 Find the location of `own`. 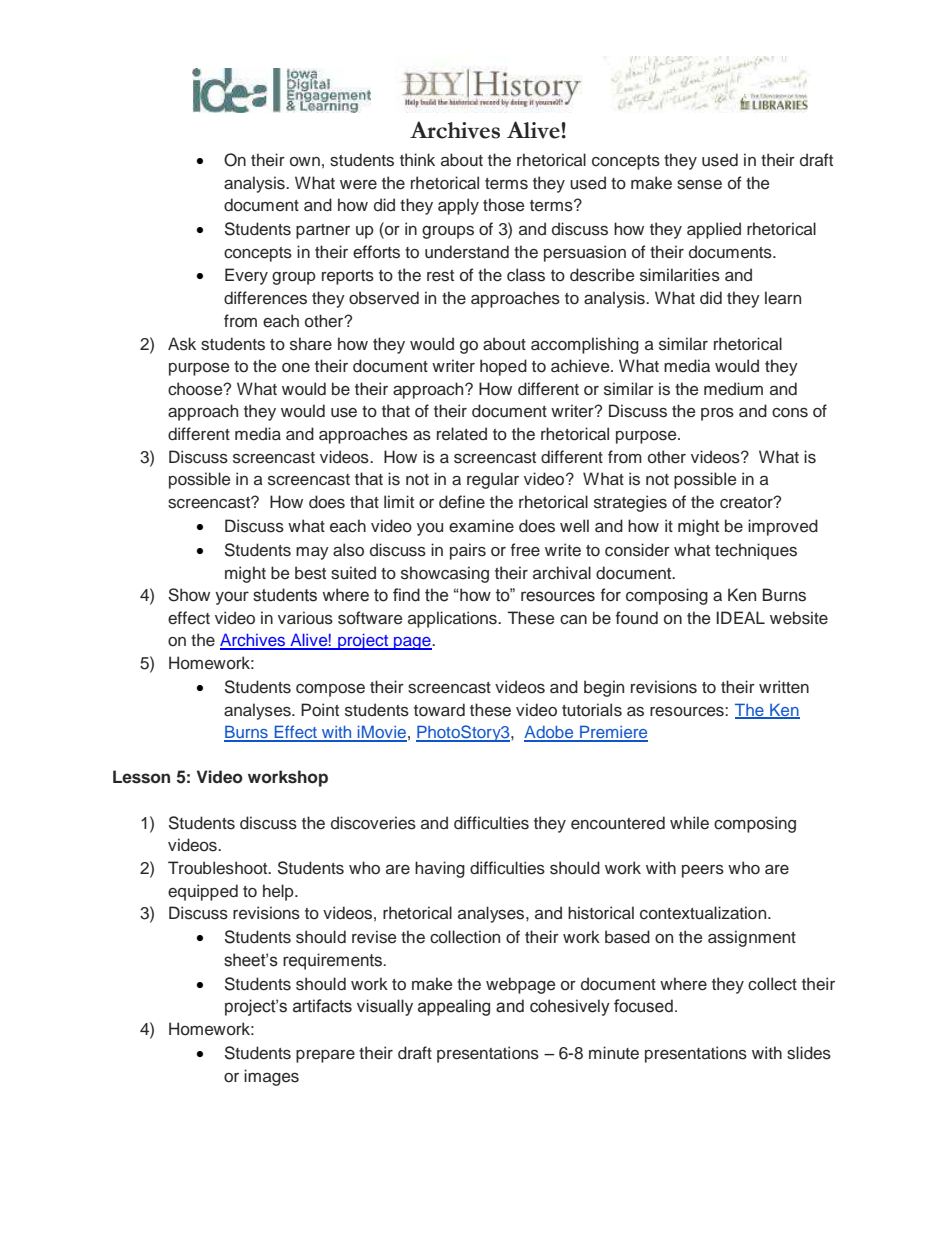

own is located at coordinates (305, 161).
